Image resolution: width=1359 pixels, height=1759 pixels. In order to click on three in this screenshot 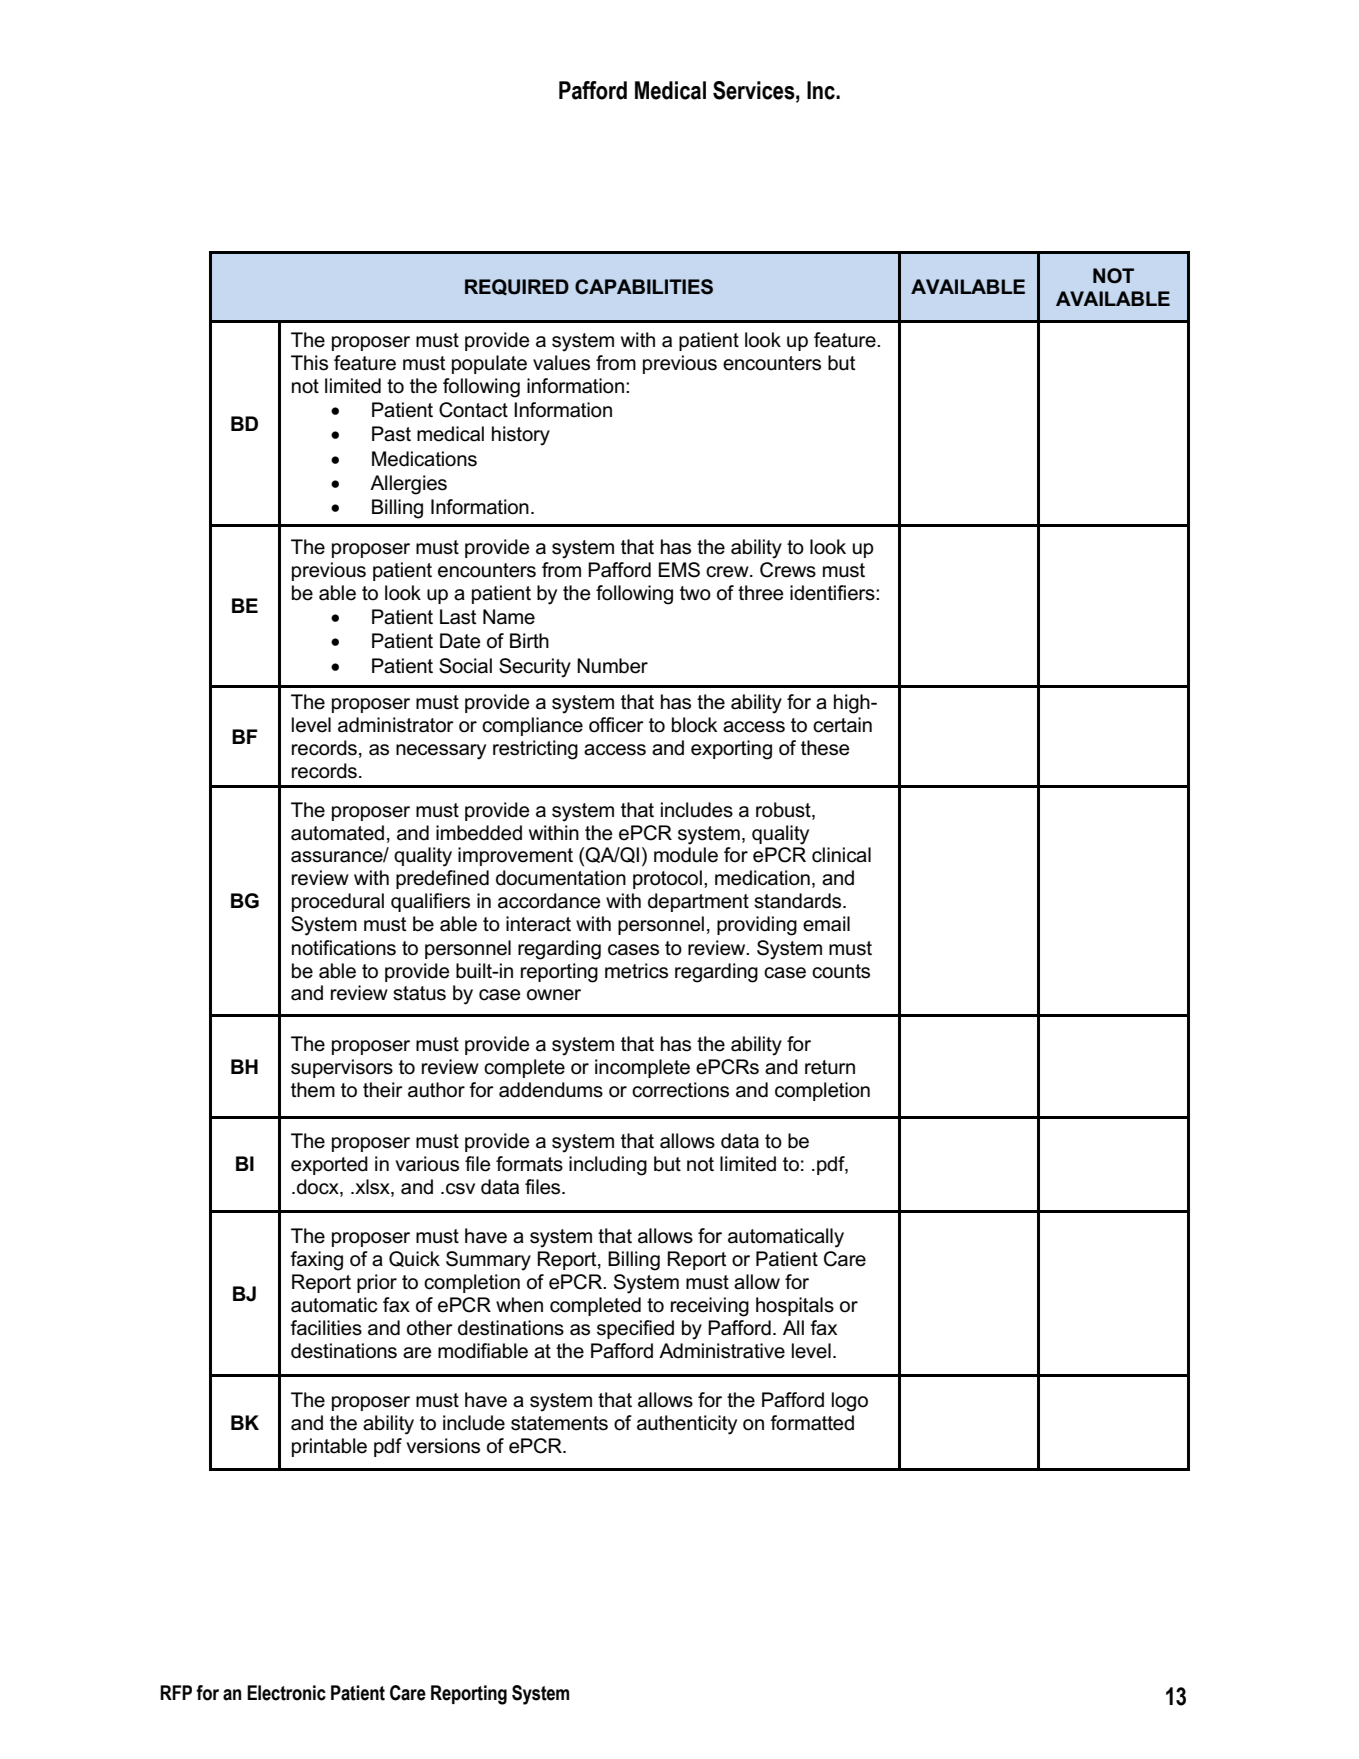, I will do `click(761, 593)`.
